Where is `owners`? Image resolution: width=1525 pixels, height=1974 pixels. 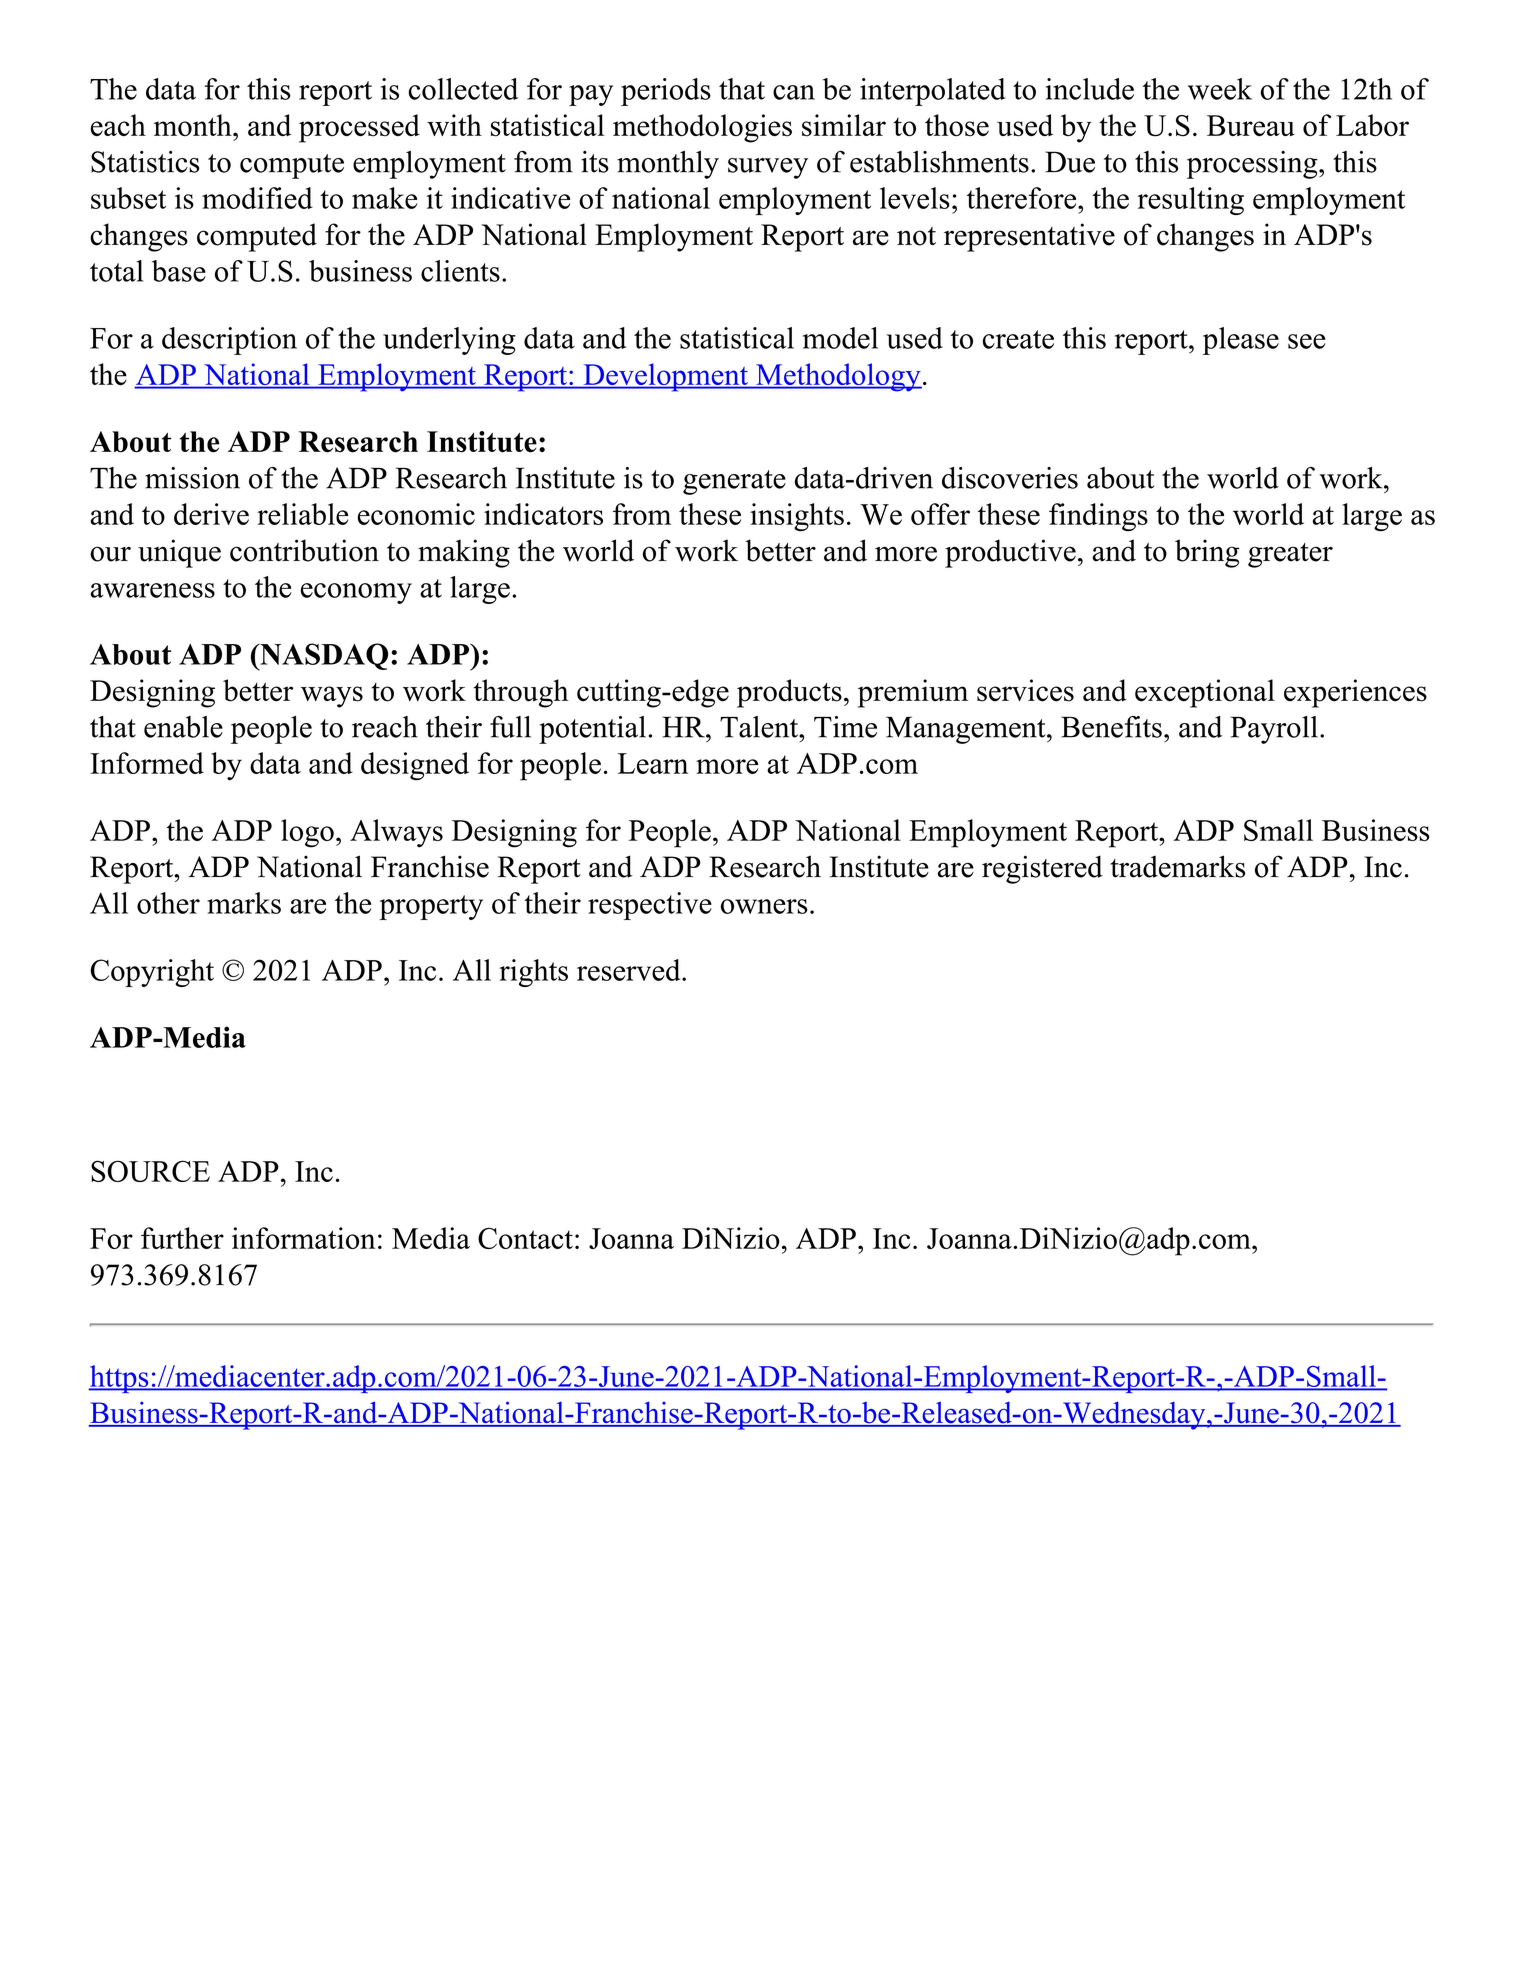 owners is located at coordinates (764, 906).
